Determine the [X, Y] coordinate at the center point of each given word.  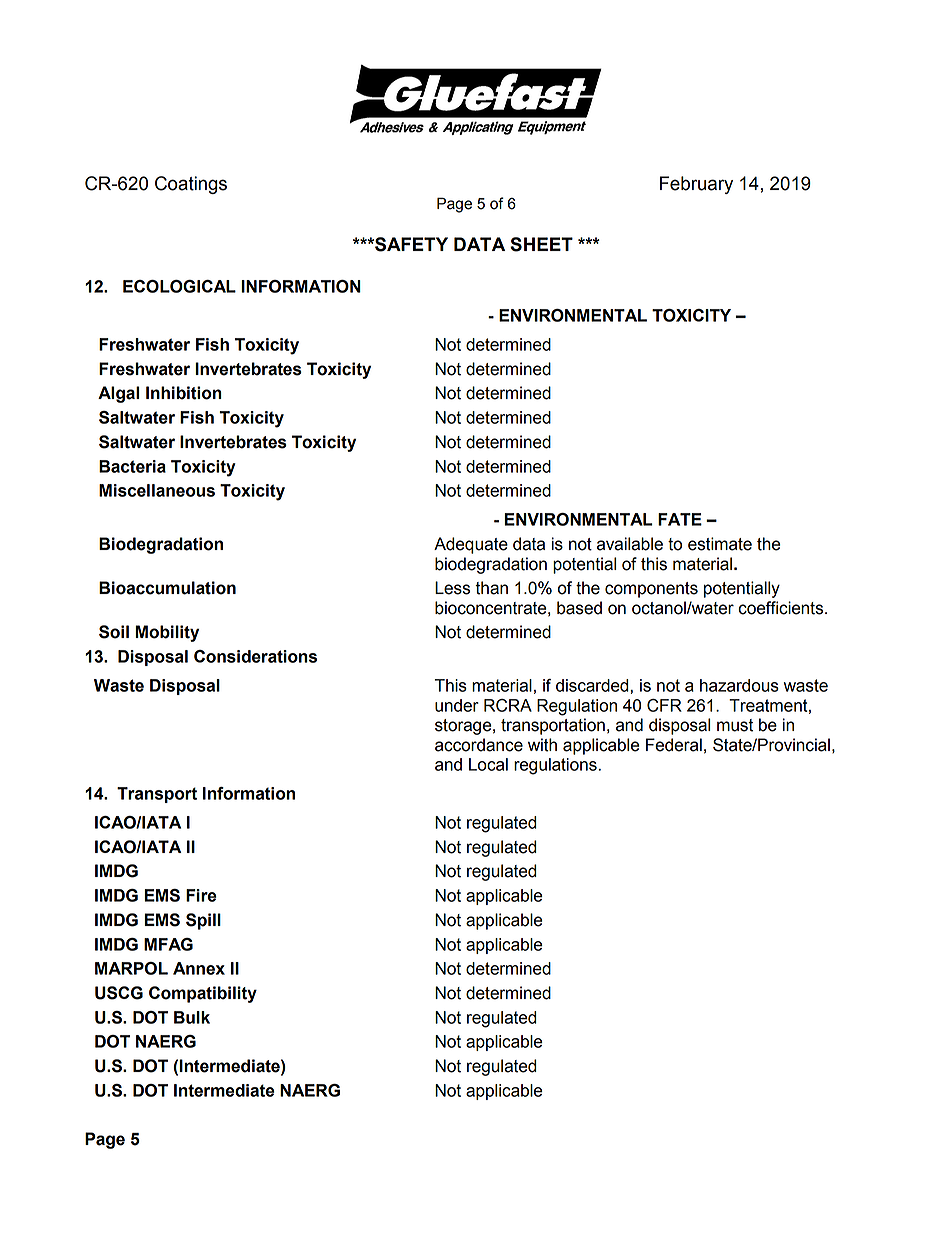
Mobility [167, 633]
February [696, 185]
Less [452, 588]
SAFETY [410, 244]
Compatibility [203, 994]
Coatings [191, 185]
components [651, 590]
